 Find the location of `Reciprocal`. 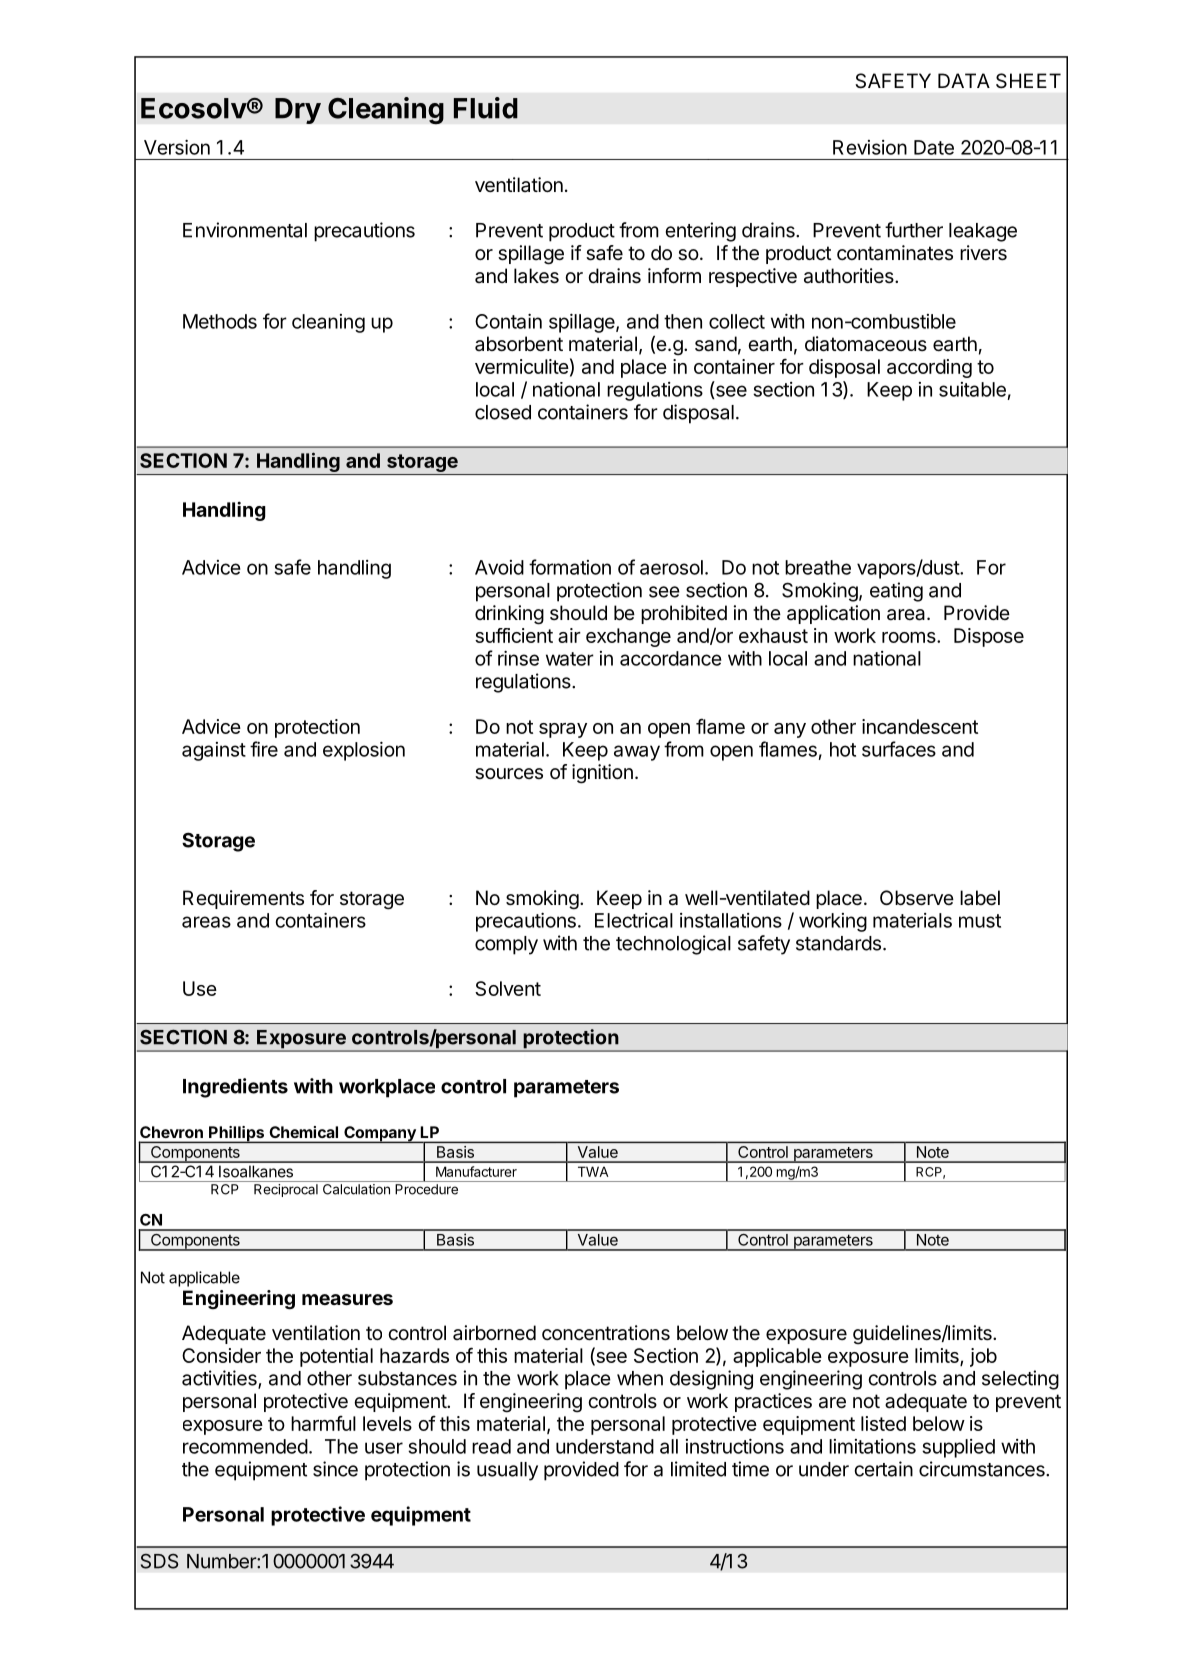

Reciprocal is located at coordinates (286, 1190).
